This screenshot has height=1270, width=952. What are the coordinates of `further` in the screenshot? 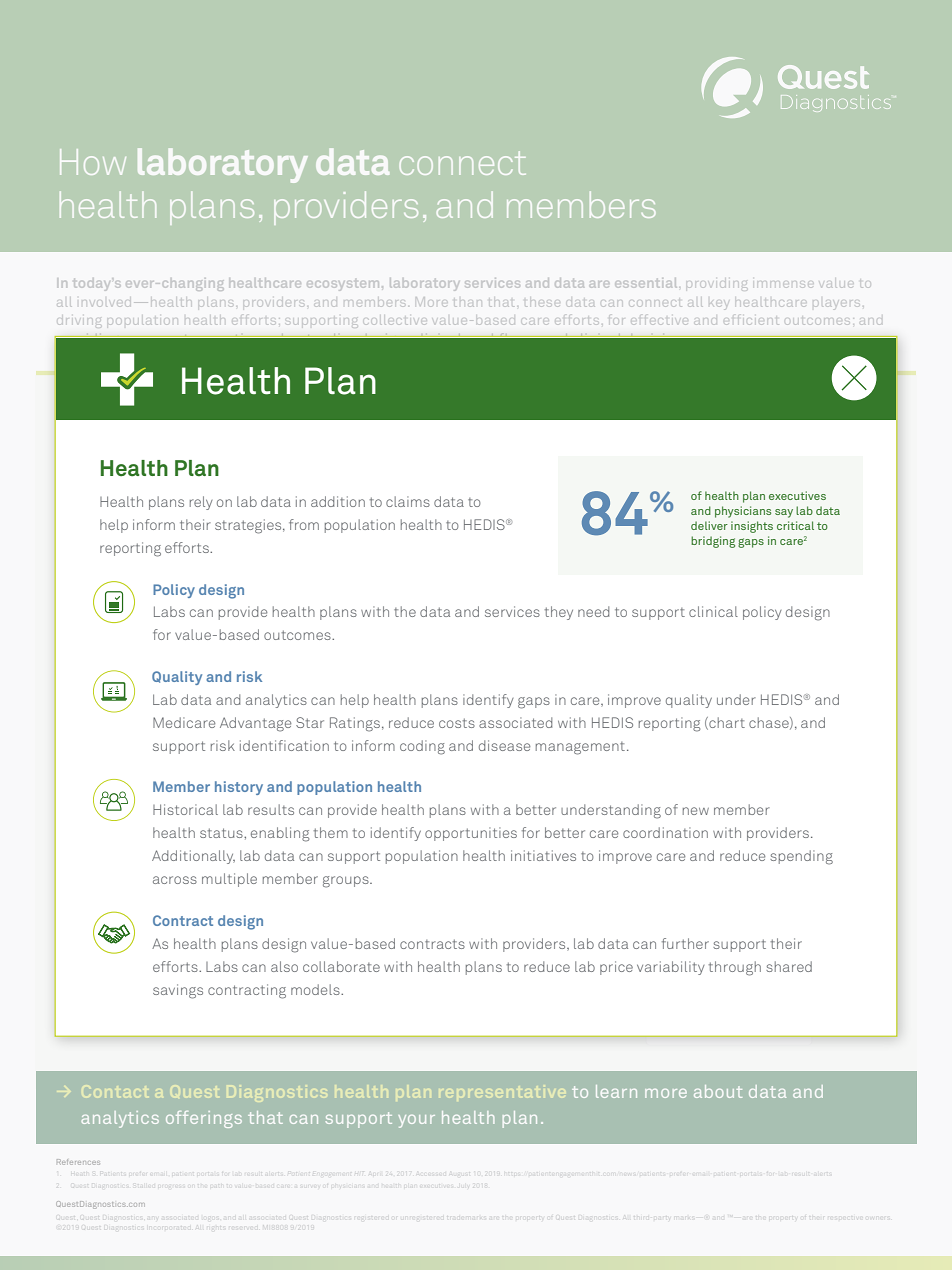 It's located at (685, 943).
